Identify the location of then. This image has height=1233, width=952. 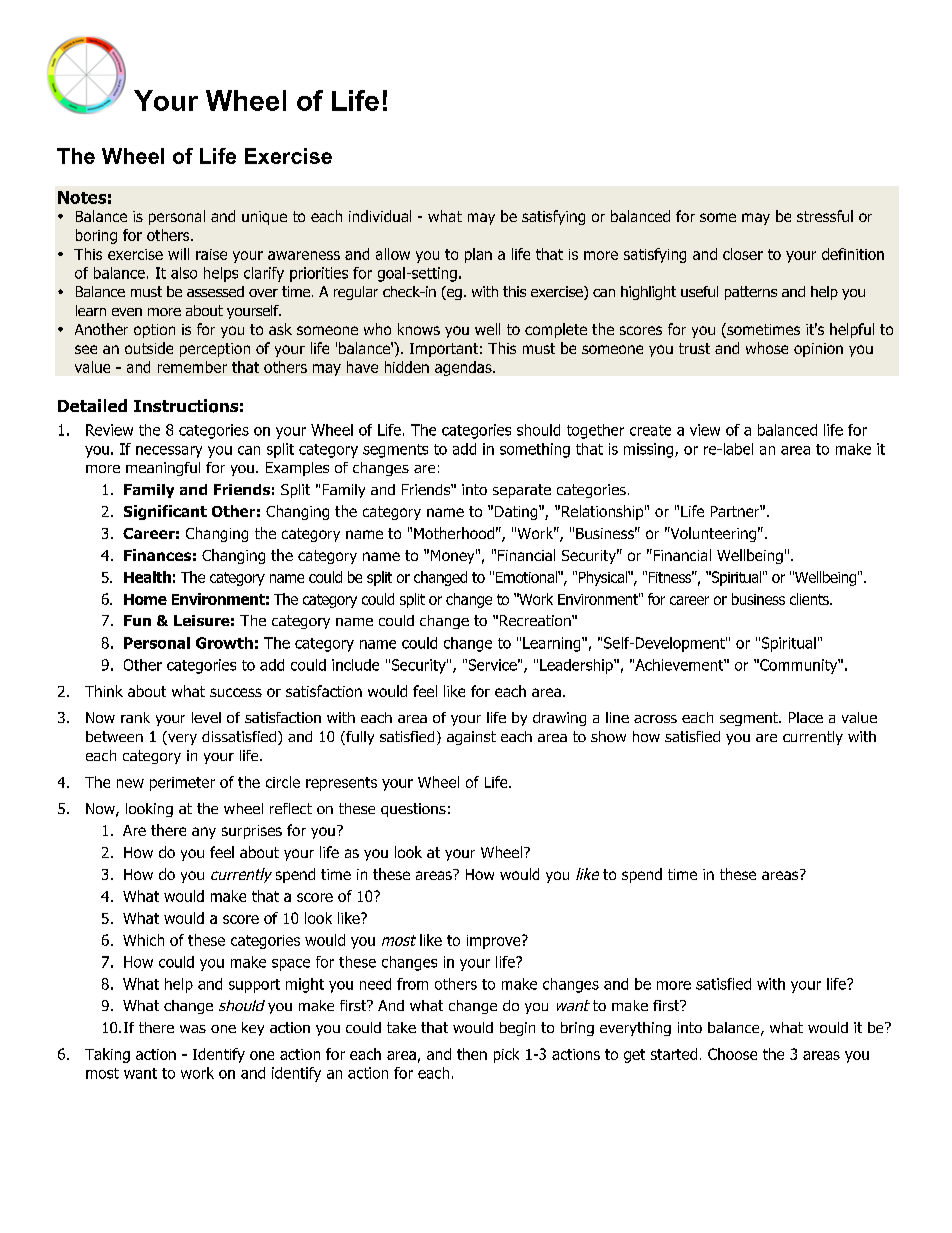
(472, 1054).
